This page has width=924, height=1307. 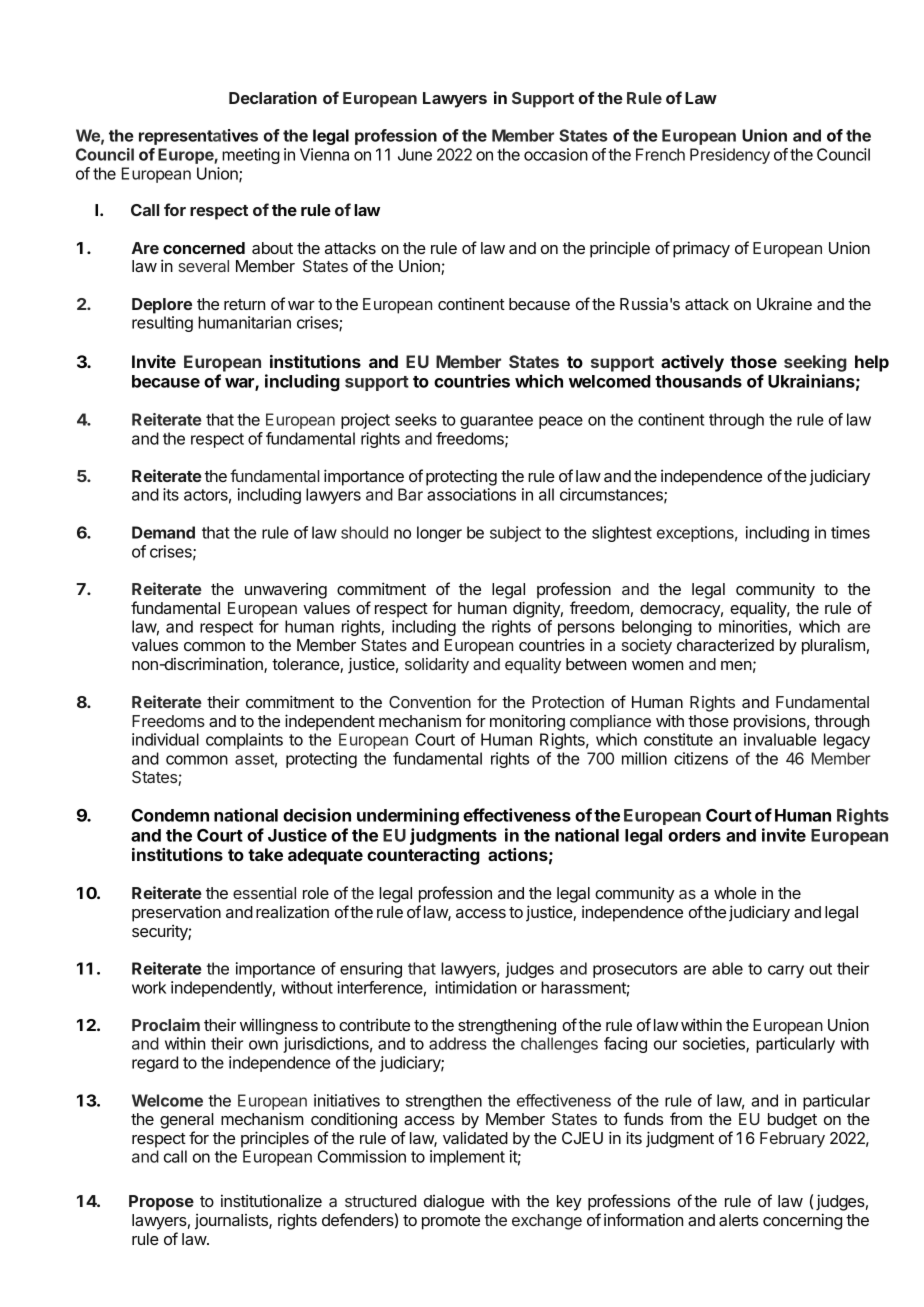 What do you see at coordinates (251, 156) in the page?
I see `meeting` at bounding box center [251, 156].
